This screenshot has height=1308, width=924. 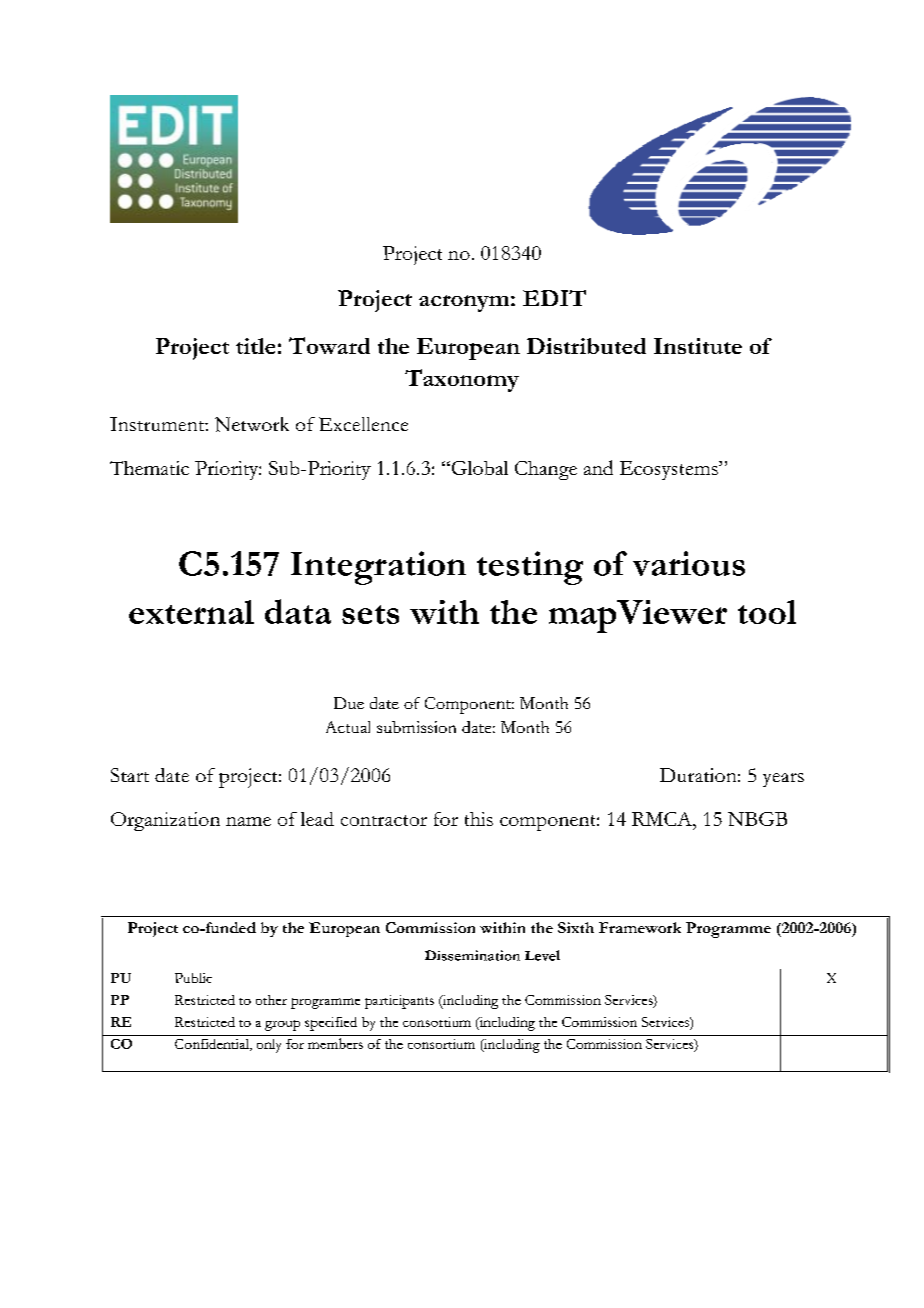 I want to click on title, so click(x=255, y=346).
